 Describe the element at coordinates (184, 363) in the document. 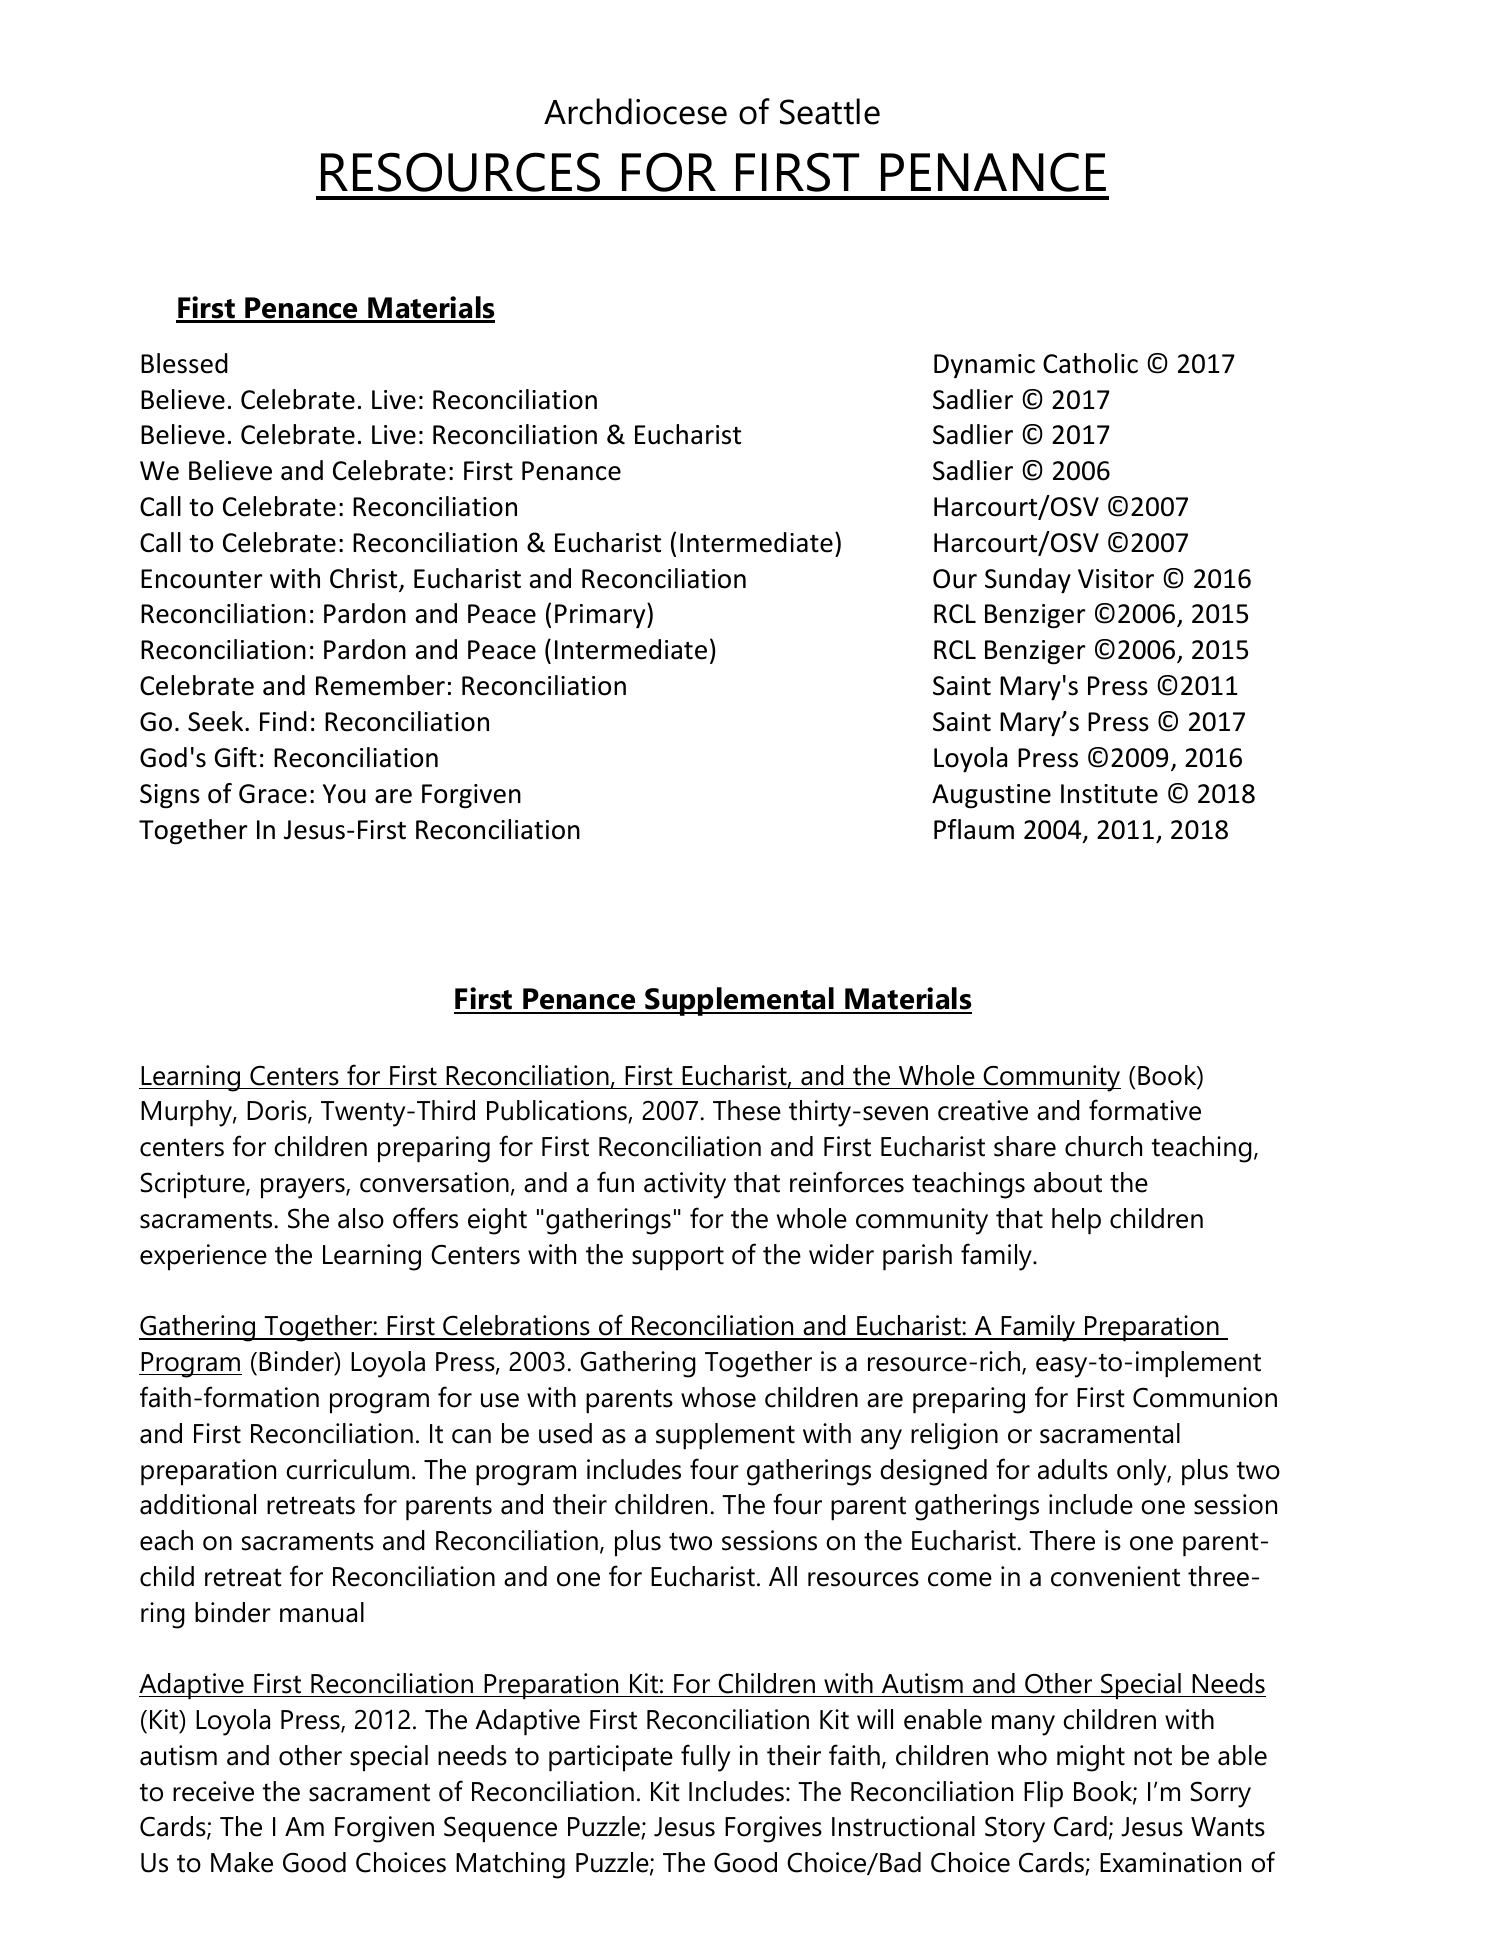

I see `Blessed` at that location.
